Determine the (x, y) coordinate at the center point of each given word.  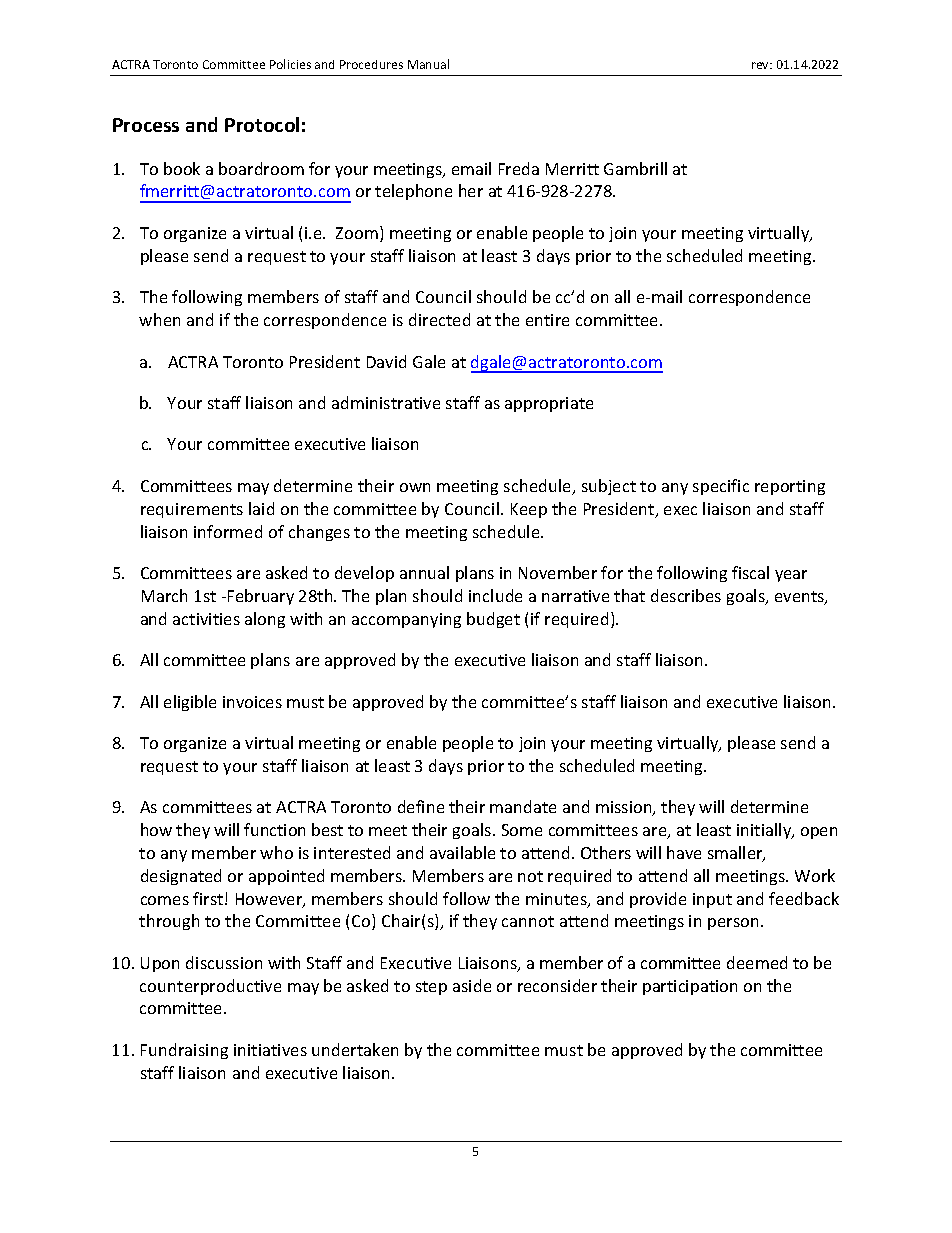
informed (228, 531)
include (495, 595)
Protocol (262, 124)
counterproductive (210, 987)
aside (472, 985)
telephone (413, 192)
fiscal (750, 572)
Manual (428, 64)
